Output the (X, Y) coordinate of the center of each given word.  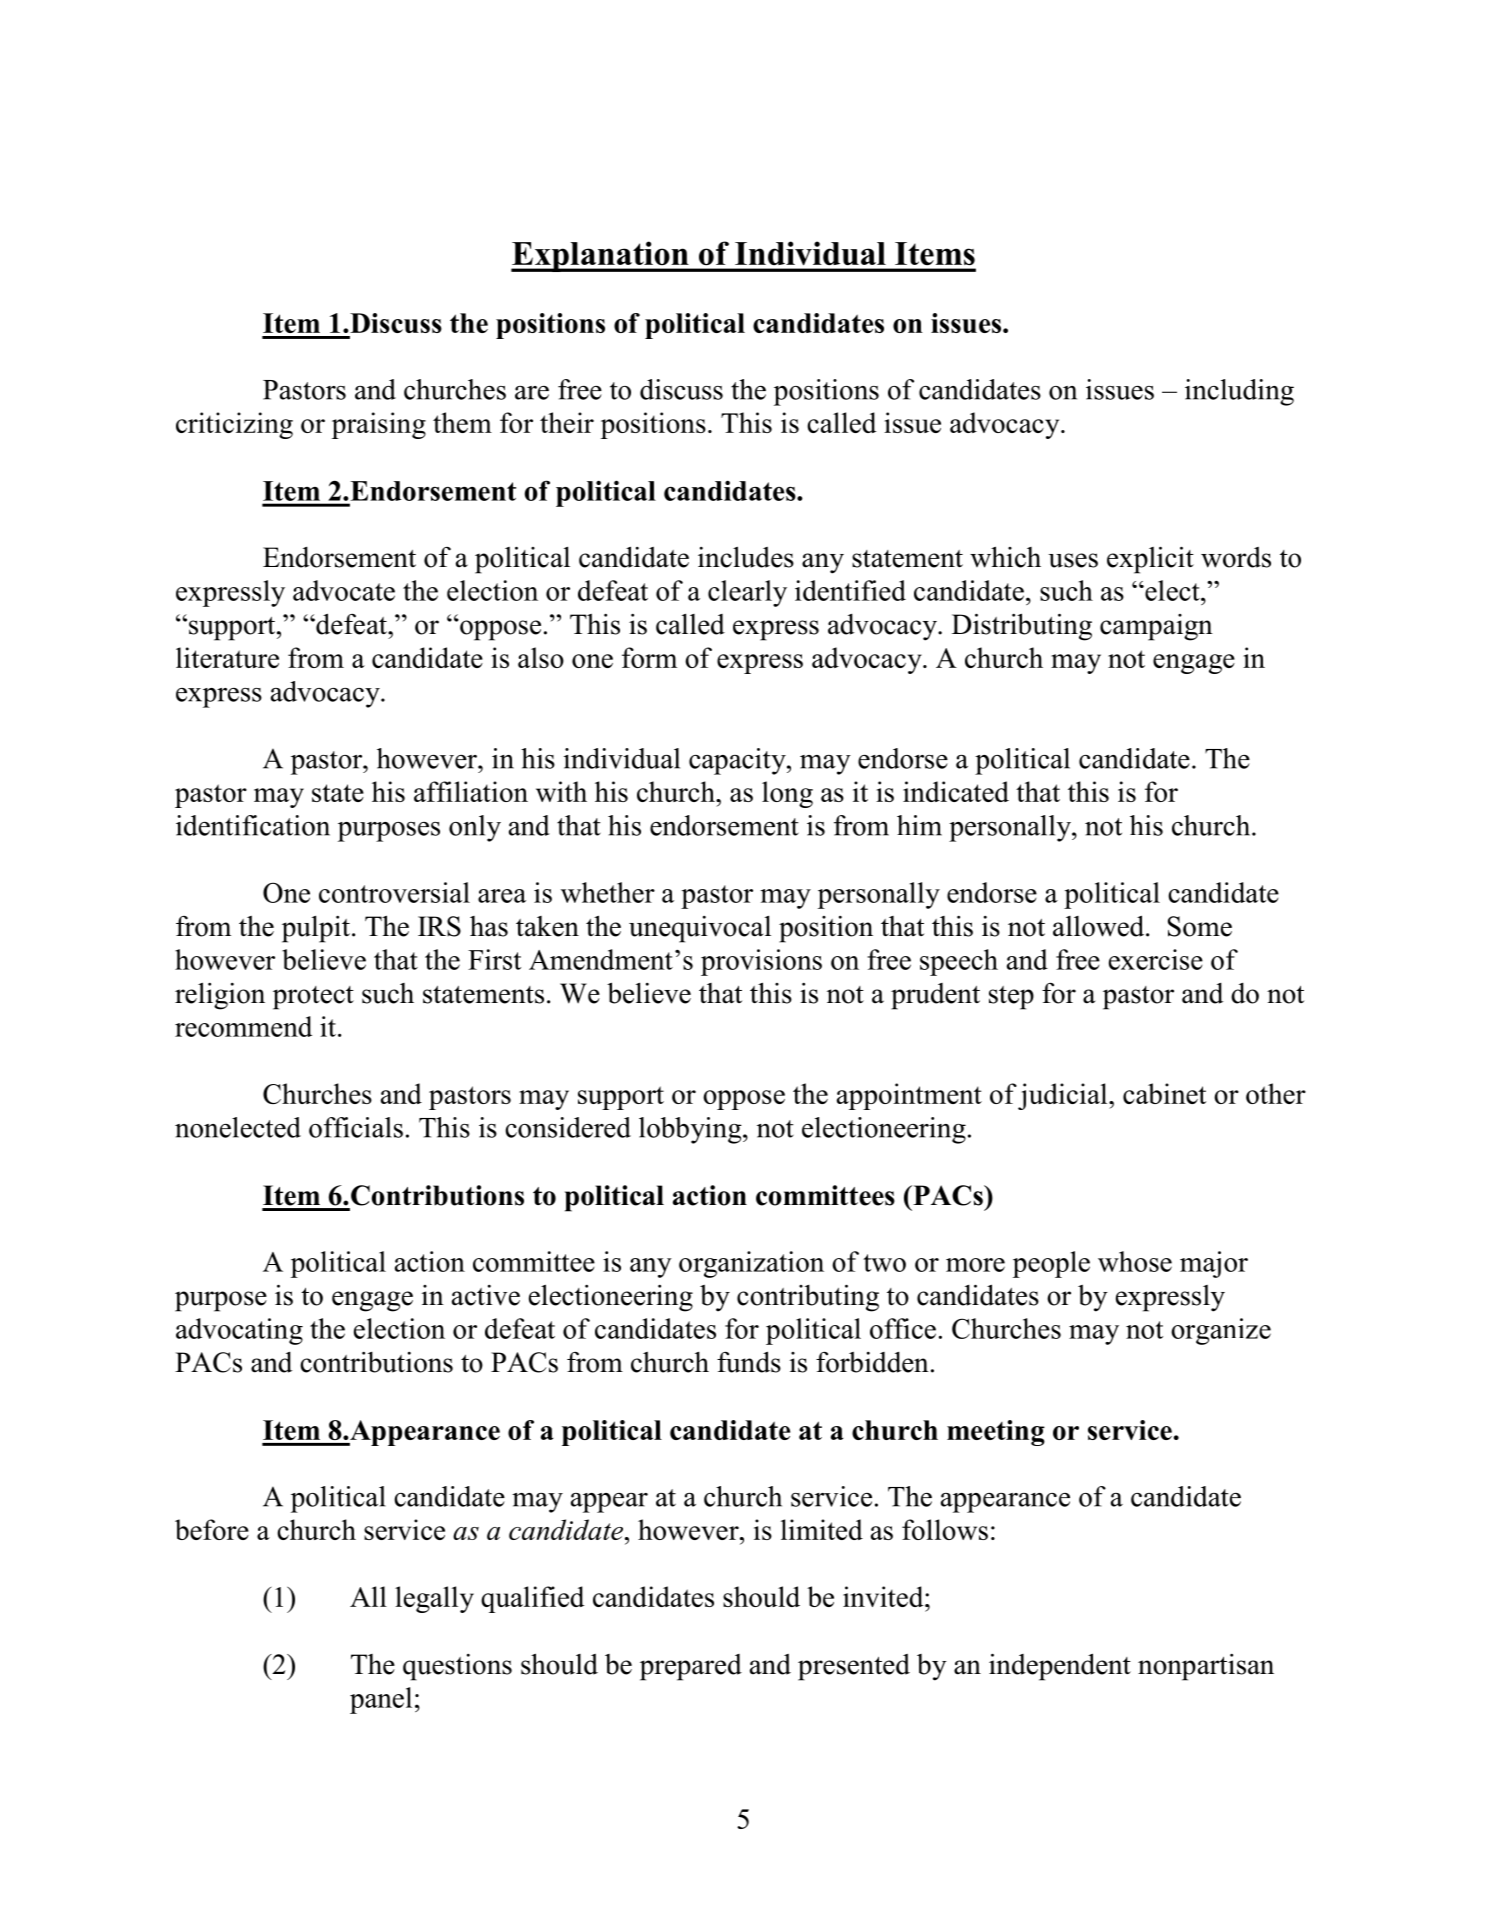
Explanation (601, 256)
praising (379, 425)
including (1239, 392)
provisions (761, 962)
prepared (691, 1667)
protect (313, 998)
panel (381, 1700)
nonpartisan (1206, 1667)
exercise (1156, 959)
